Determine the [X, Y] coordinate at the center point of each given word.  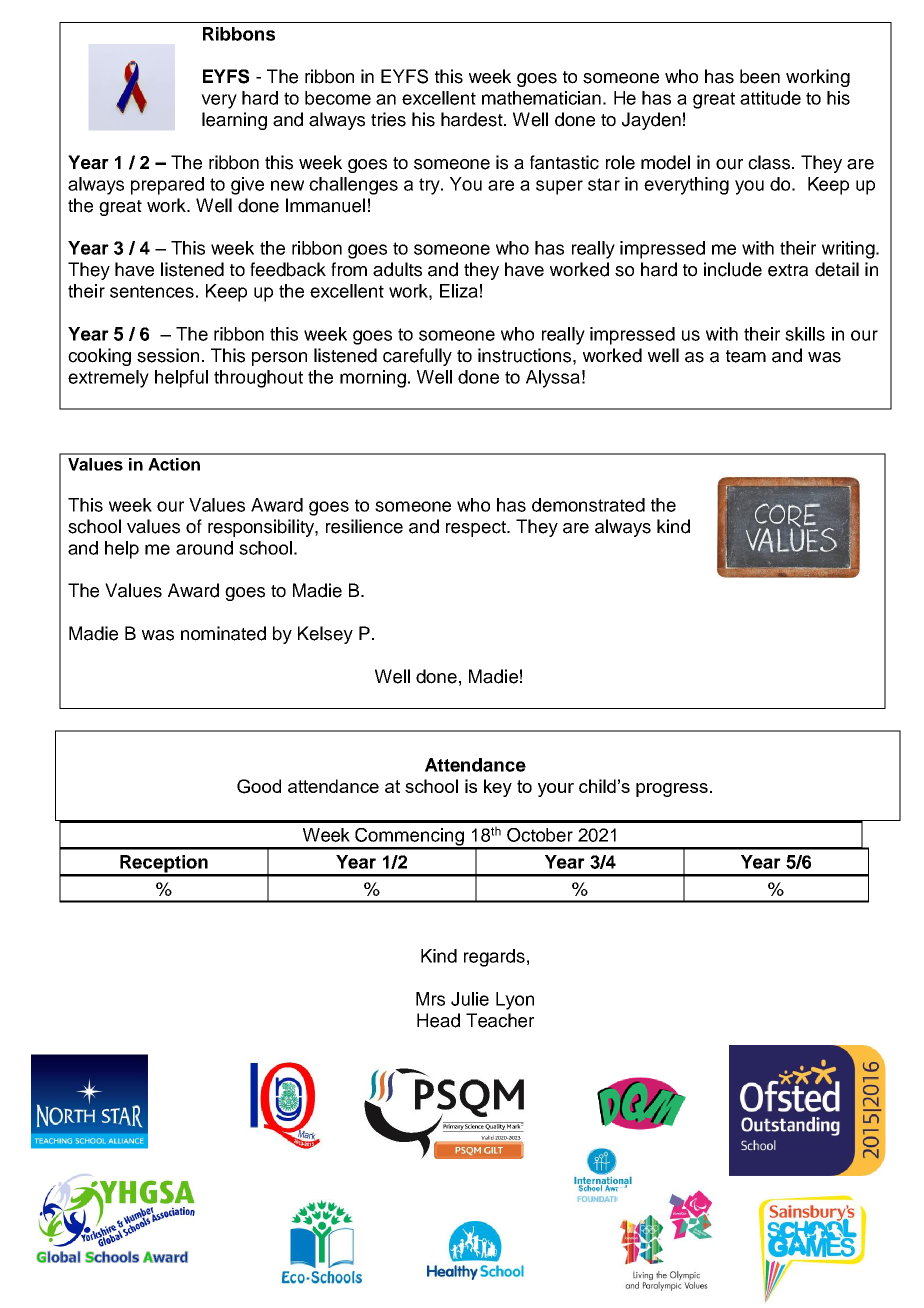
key [498, 788]
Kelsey [325, 635]
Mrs [430, 999]
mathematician [541, 98]
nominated [223, 633]
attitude [770, 98]
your [556, 790]
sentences [152, 291]
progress [672, 790]
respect [477, 529]
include [733, 269]
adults [397, 269]
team [746, 356]
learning [234, 121]
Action [174, 464]
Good [259, 786]
